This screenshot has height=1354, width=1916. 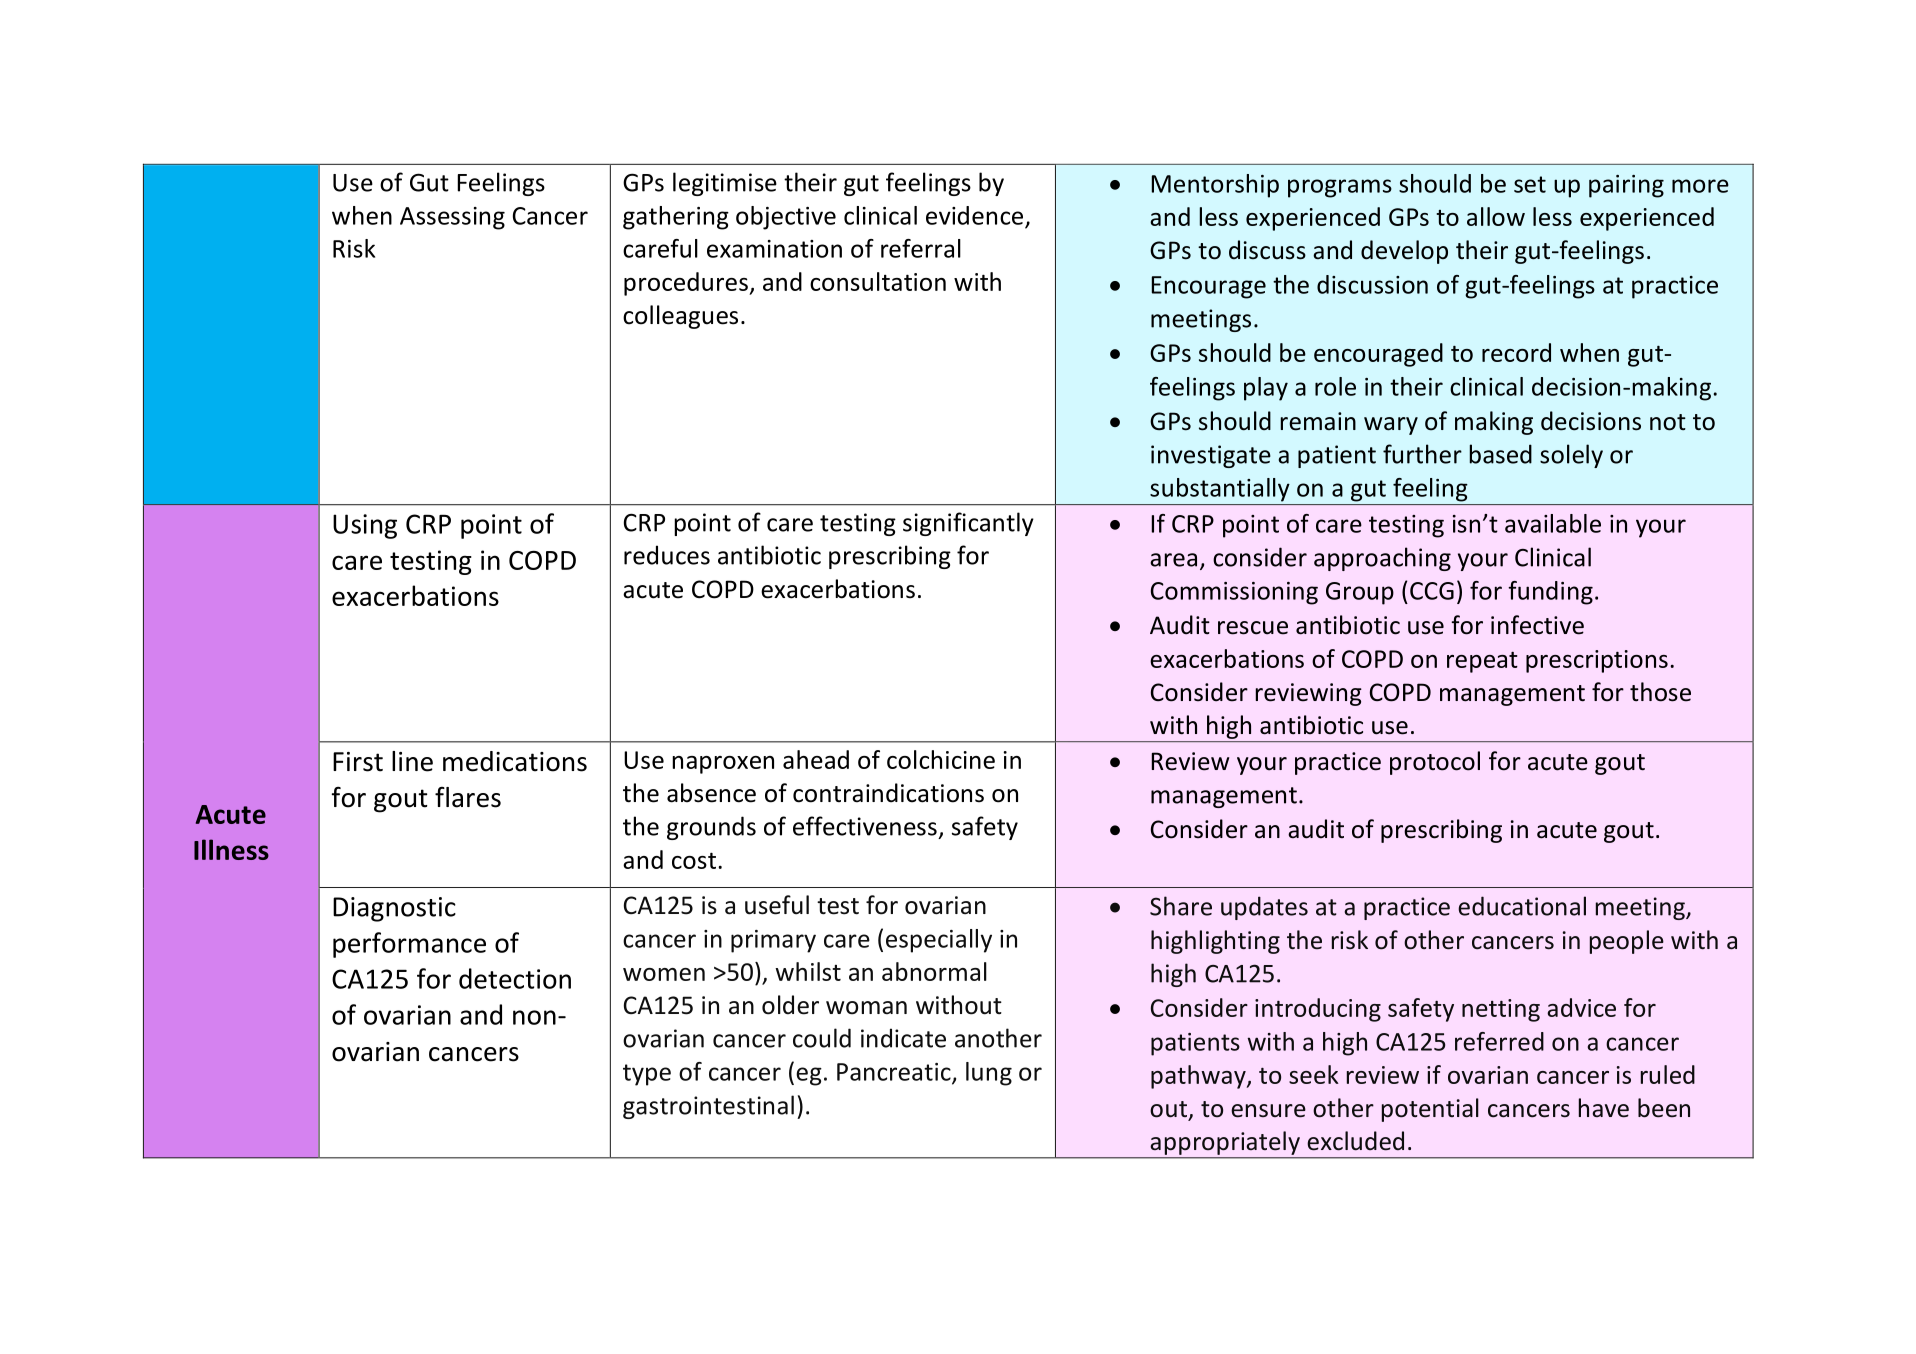 What do you see at coordinates (1496, 216) in the screenshot?
I see `allow` at bounding box center [1496, 216].
